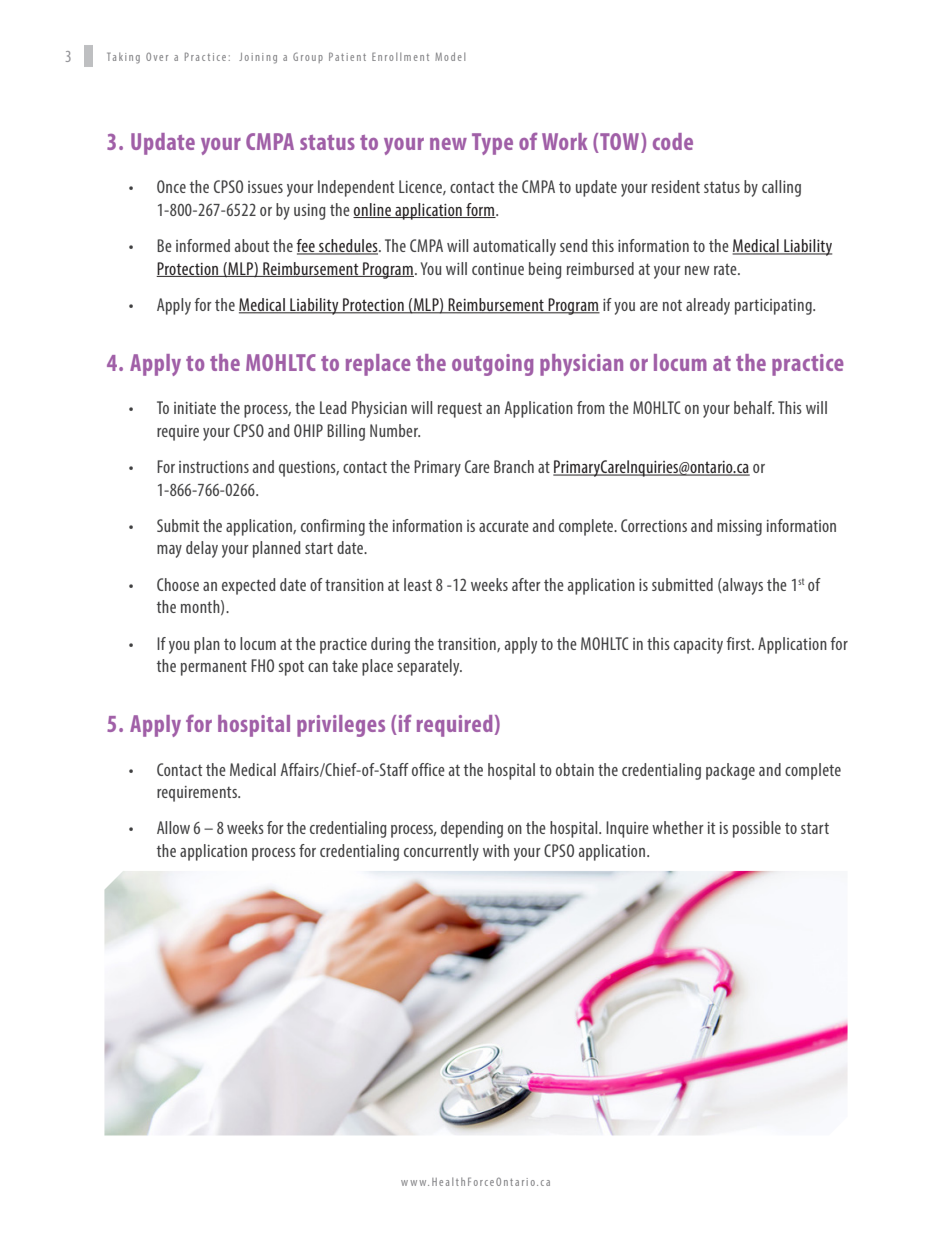 The height and width of the image is (1233, 952). I want to click on depending, so click(472, 829).
